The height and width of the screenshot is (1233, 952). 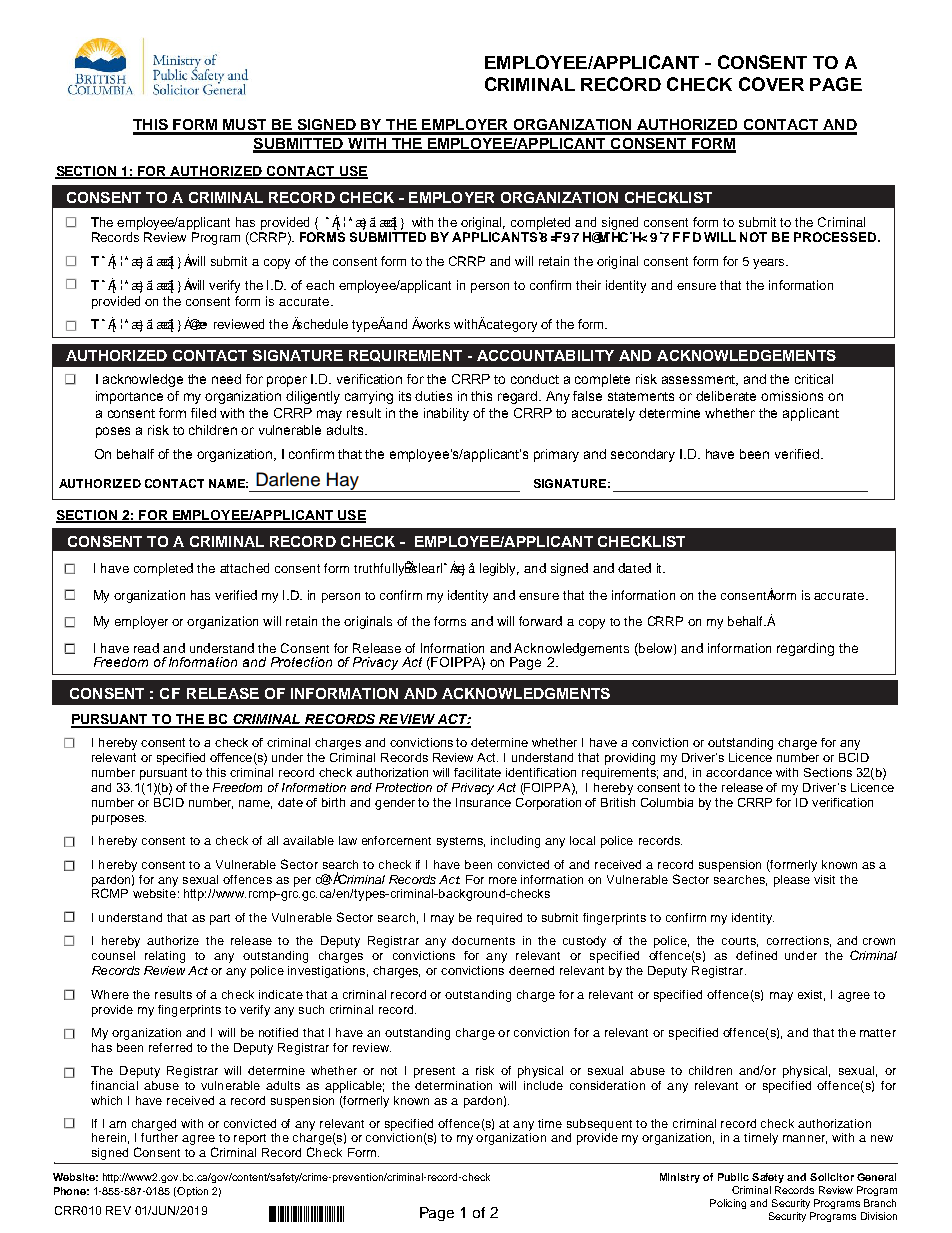 I want to click on their, so click(x=588, y=285).
